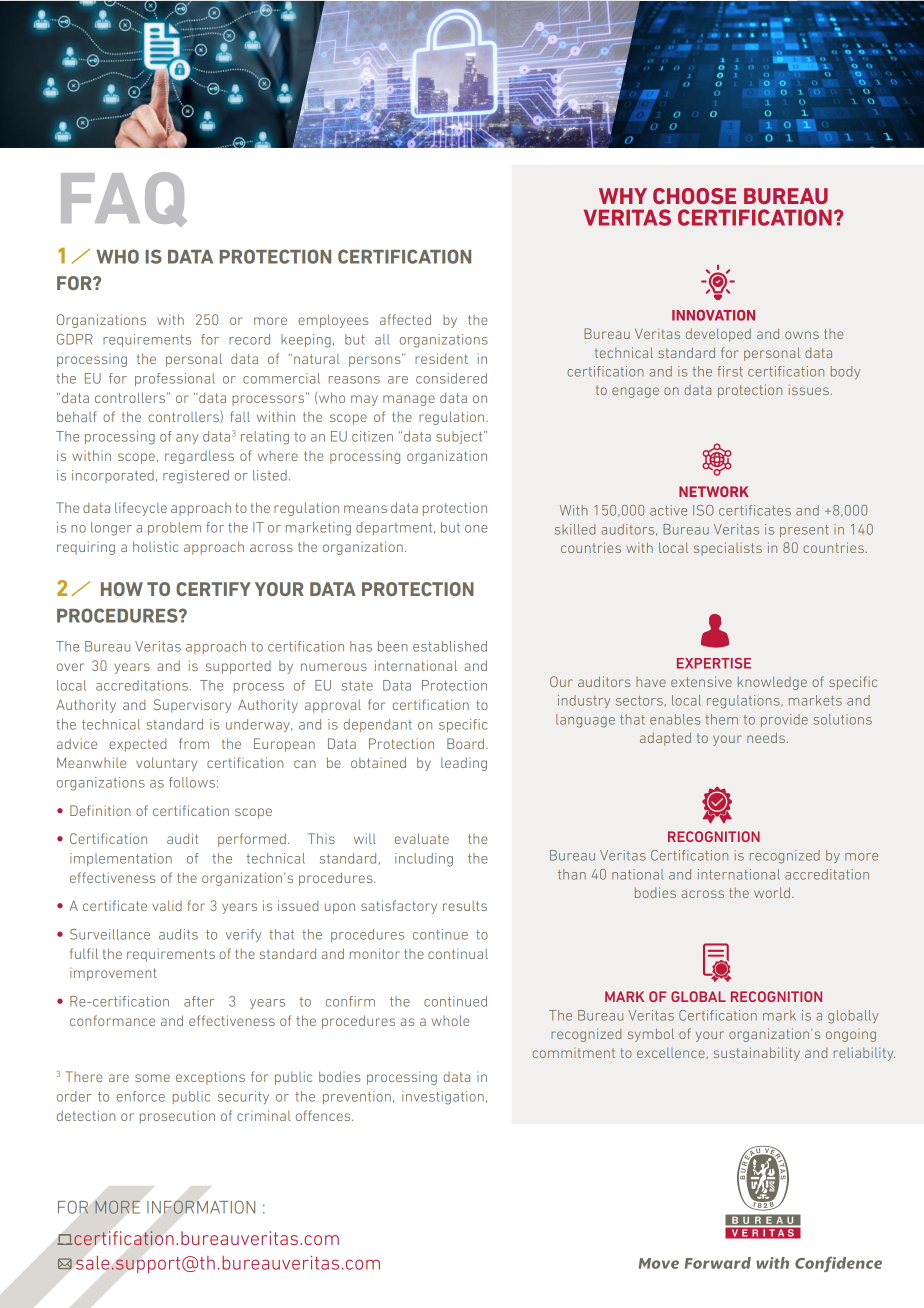 The image size is (924, 1308). What do you see at coordinates (460, 437) in the screenshot?
I see `subject` at bounding box center [460, 437].
